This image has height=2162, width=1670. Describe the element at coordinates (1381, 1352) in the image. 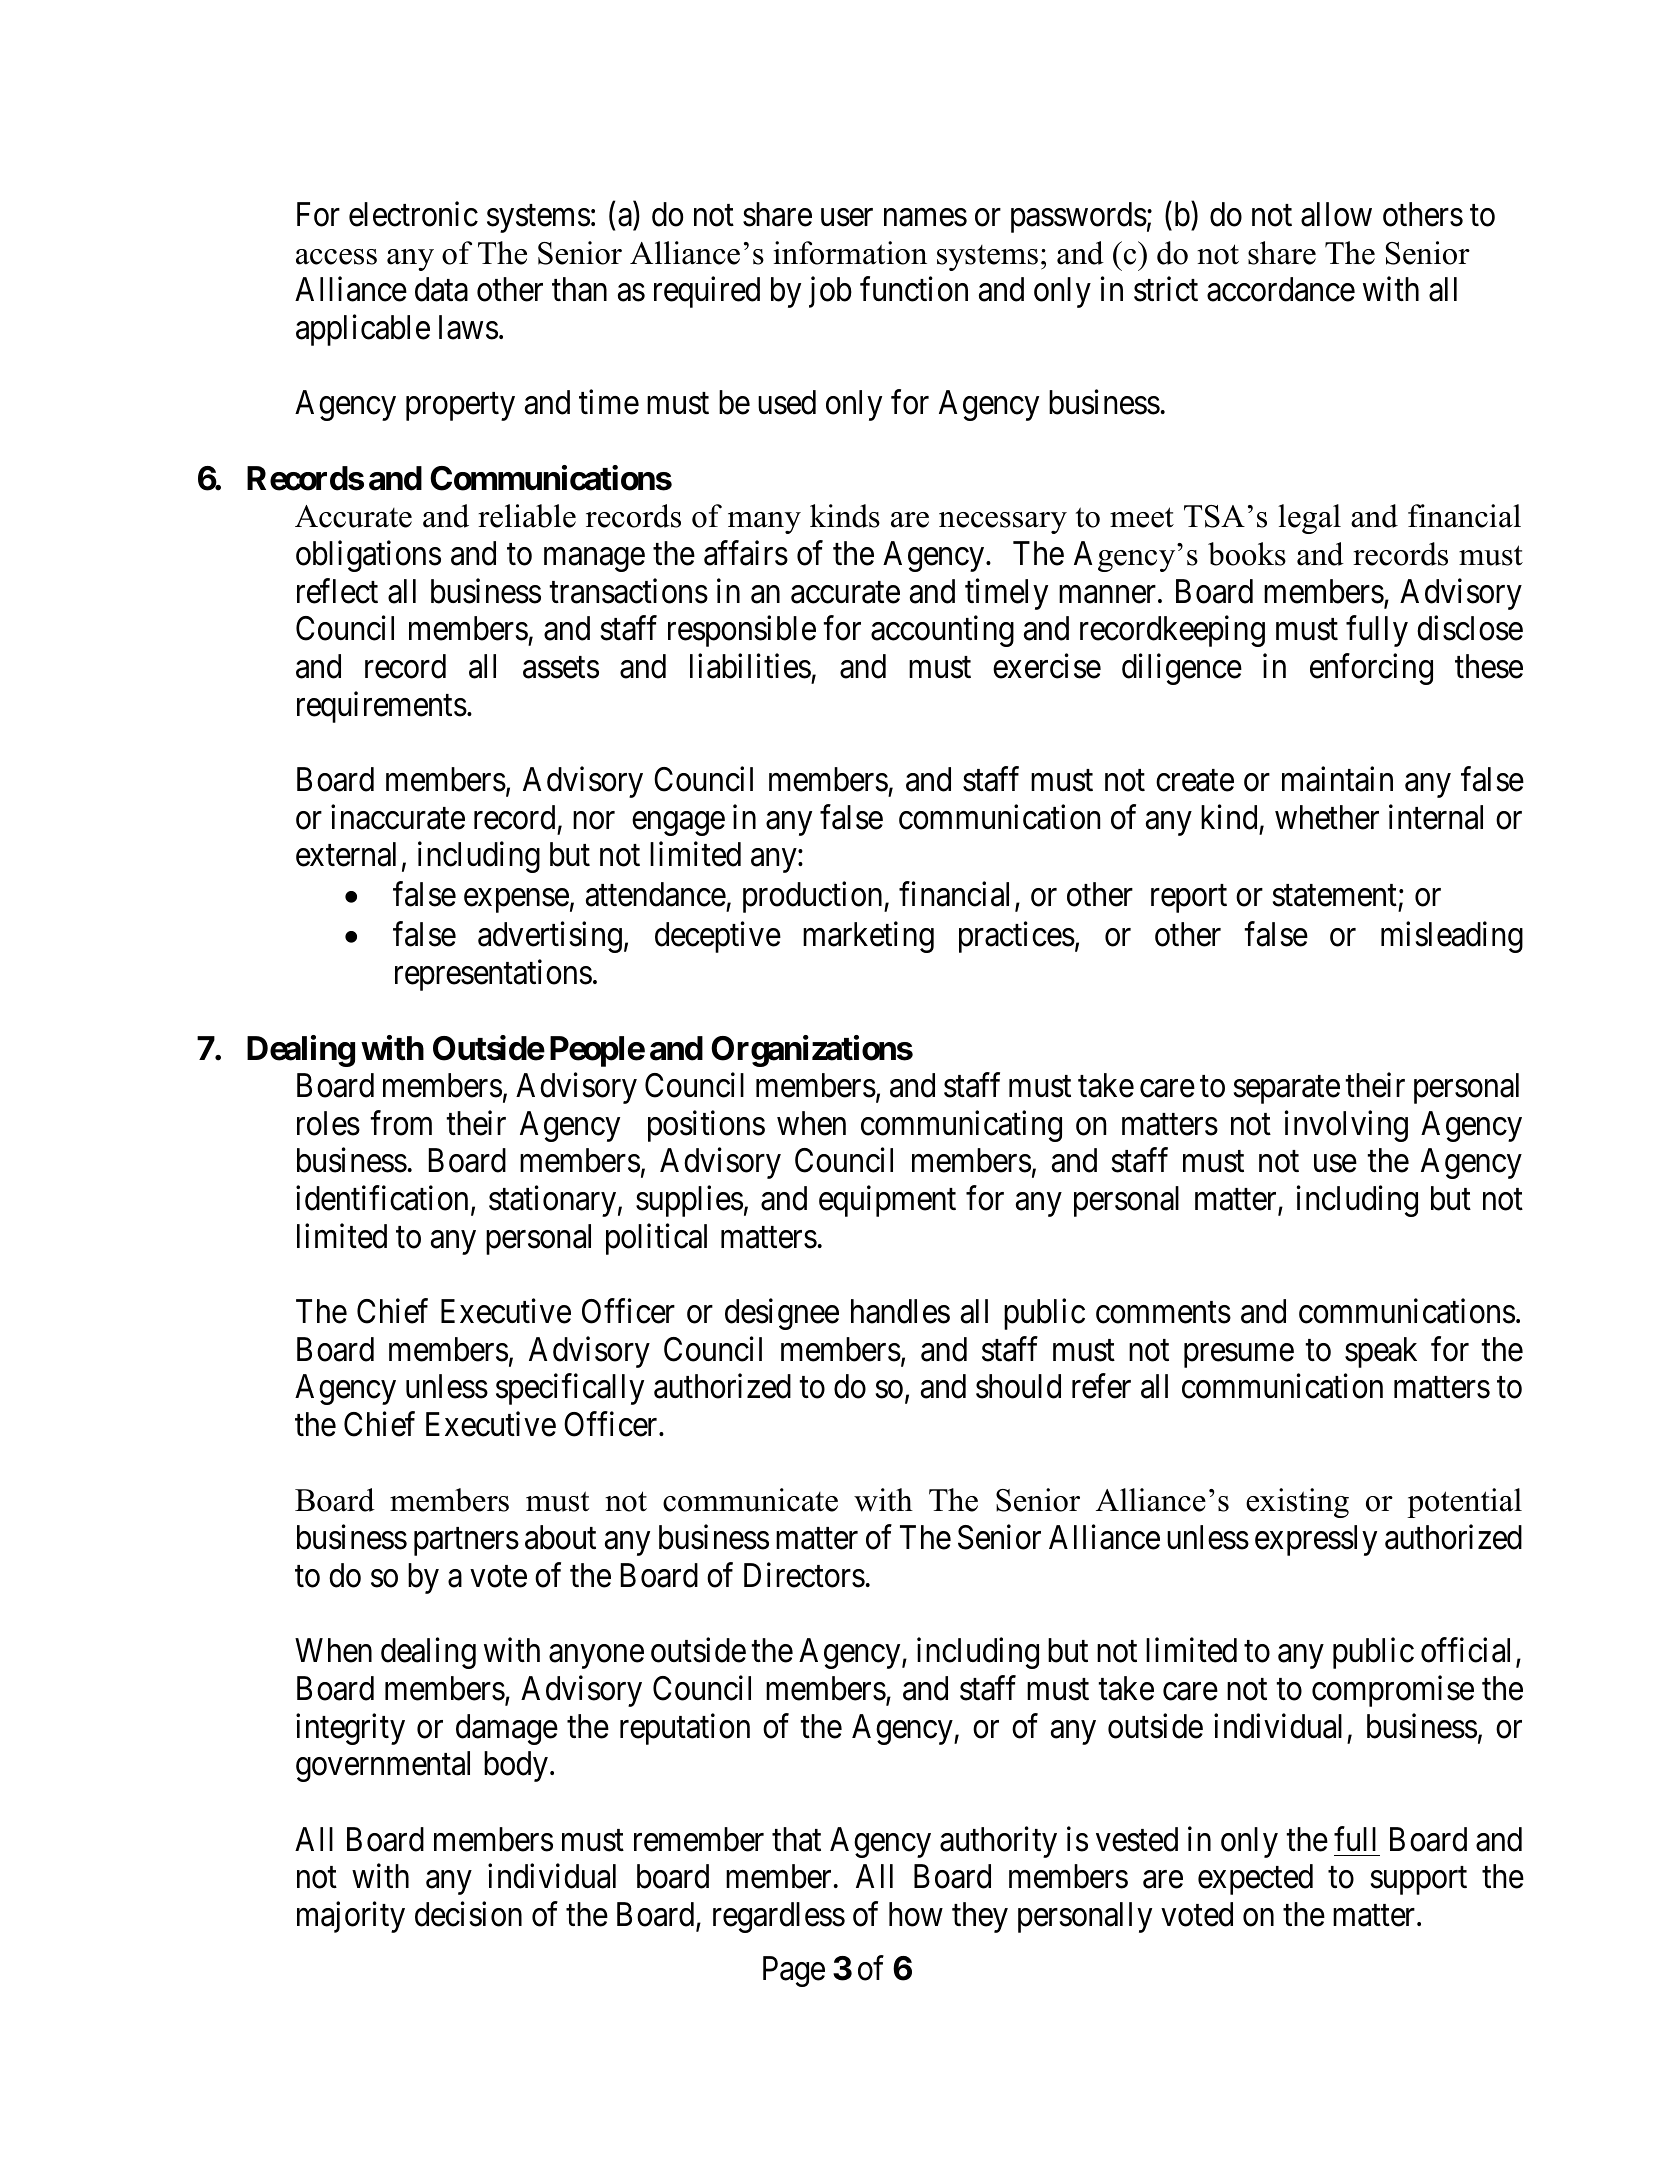

I see `speak` at that location.
